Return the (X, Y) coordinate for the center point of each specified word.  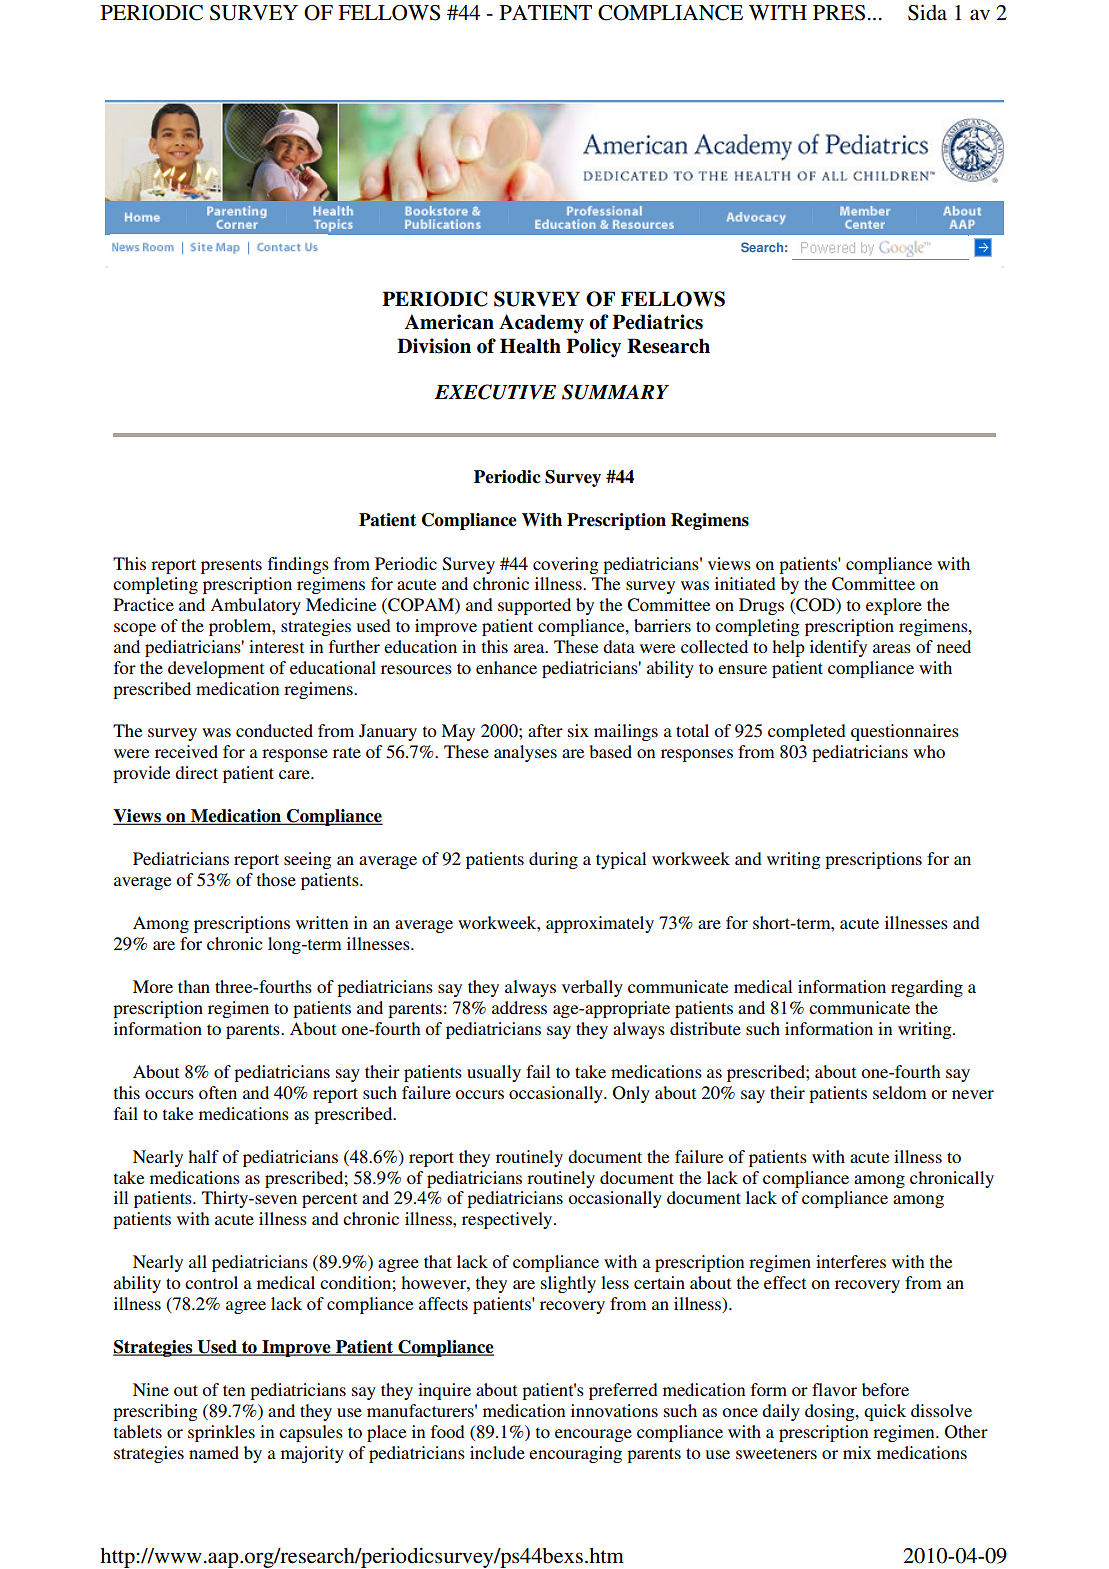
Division (434, 346)
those (276, 879)
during (553, 860)
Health (530, 346)
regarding (927, 988)
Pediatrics (657, 322)
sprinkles (221, 1433)
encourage (593, 1435)
